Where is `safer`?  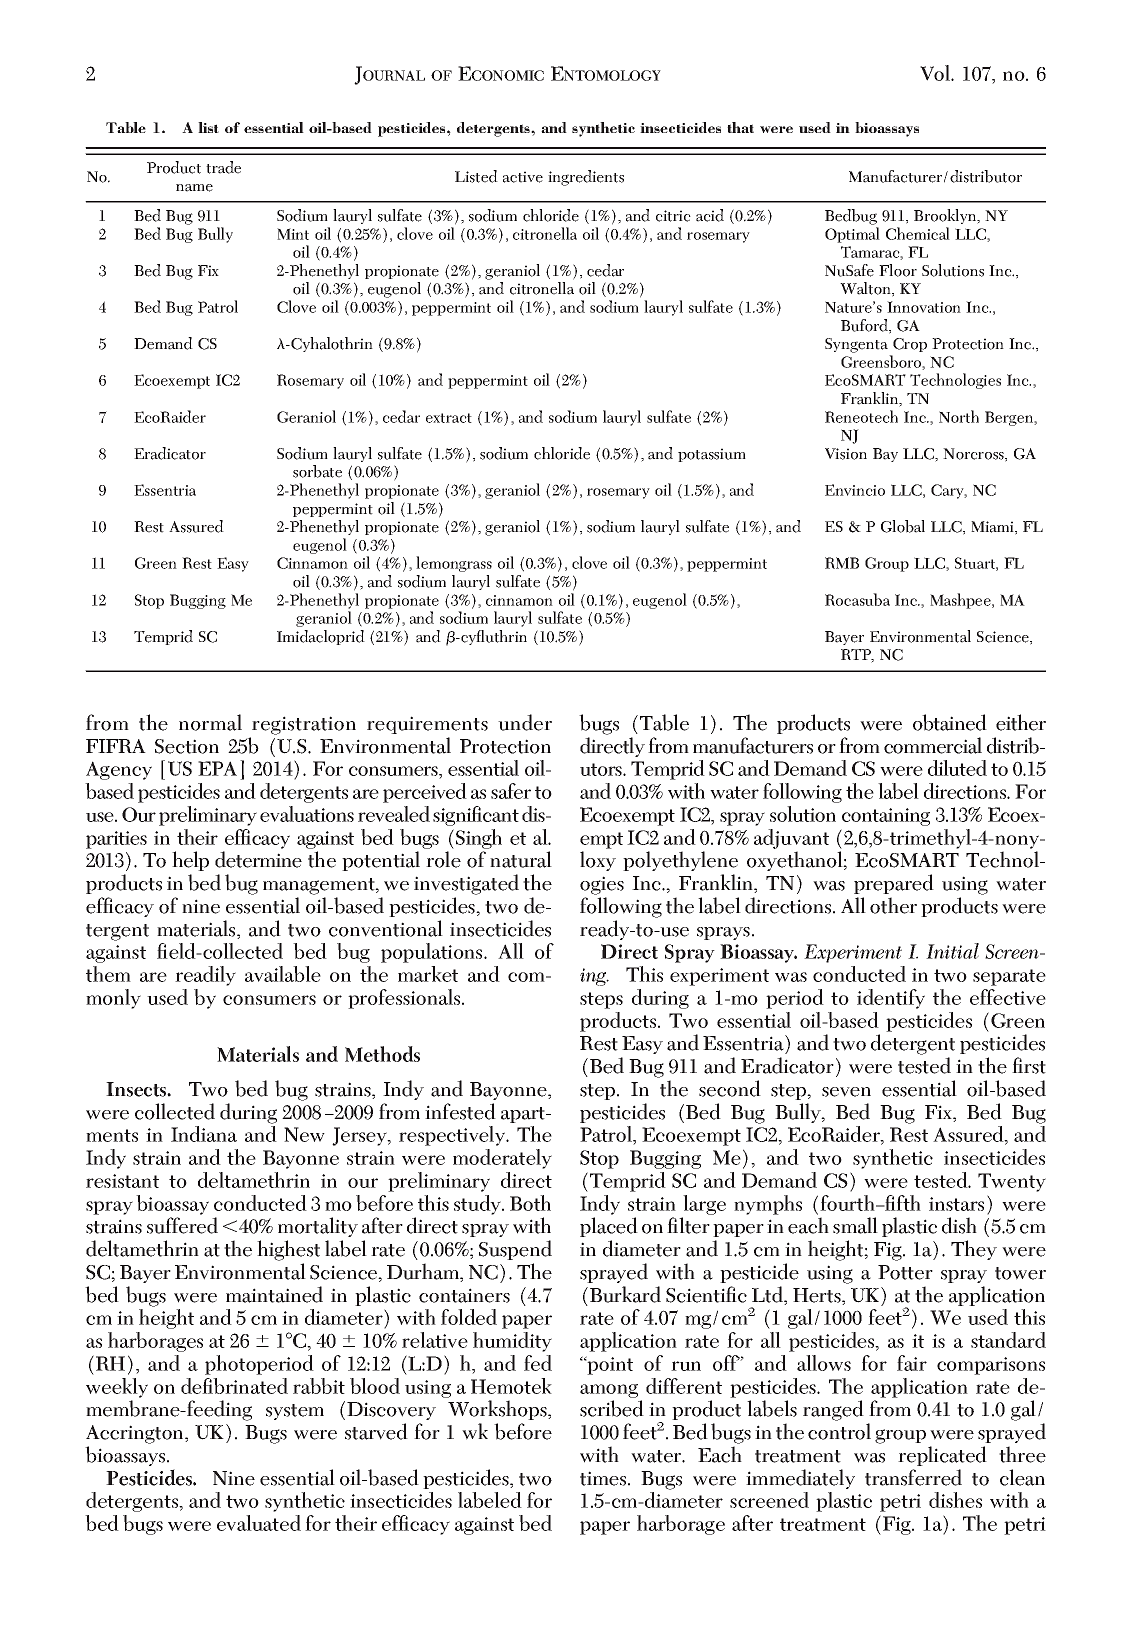 safer is located at coordinates (511, 791).
